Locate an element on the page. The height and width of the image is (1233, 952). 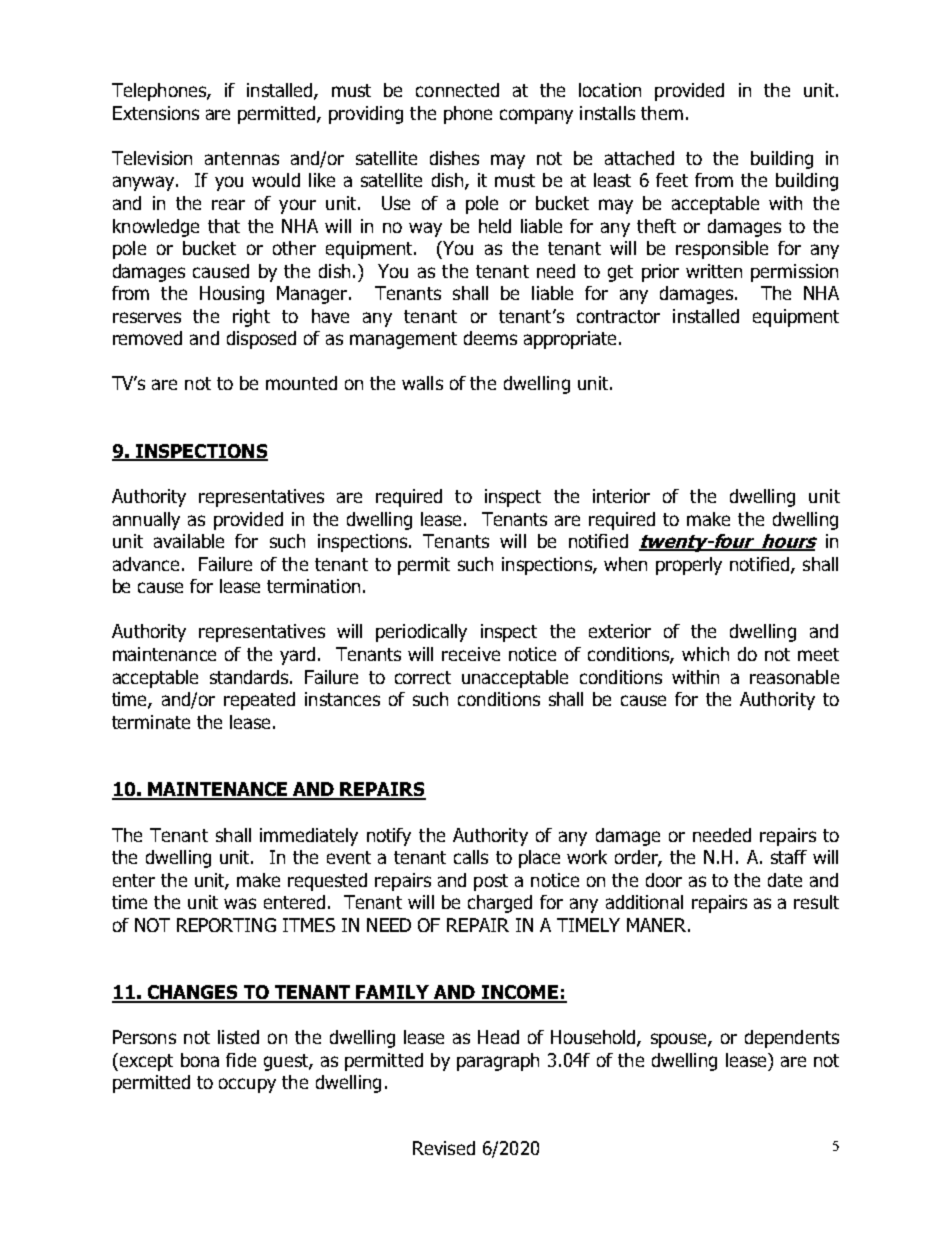
reasonable is located at coordinates (794, 677).
